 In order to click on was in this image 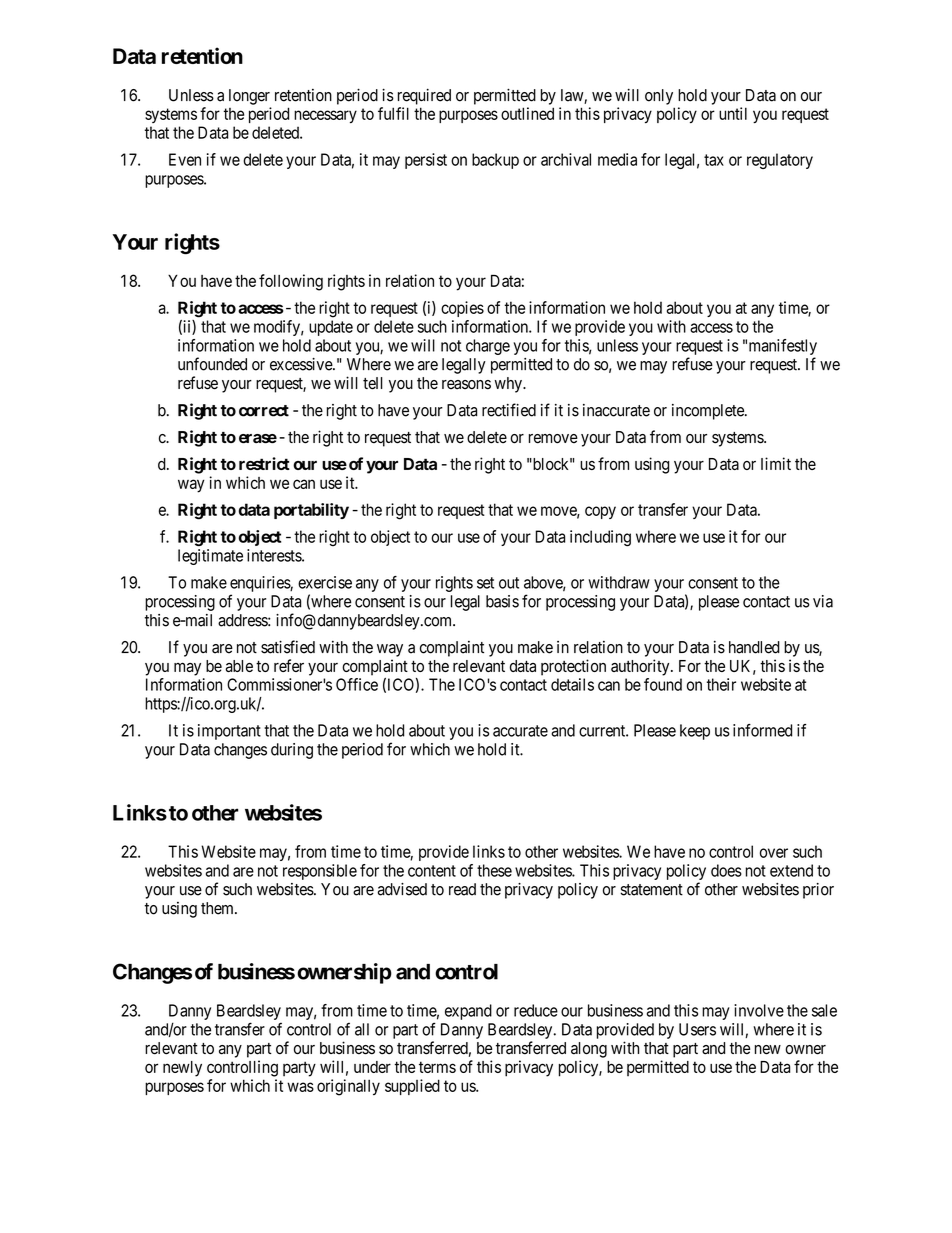, I will do `click(300, 1087)`.
